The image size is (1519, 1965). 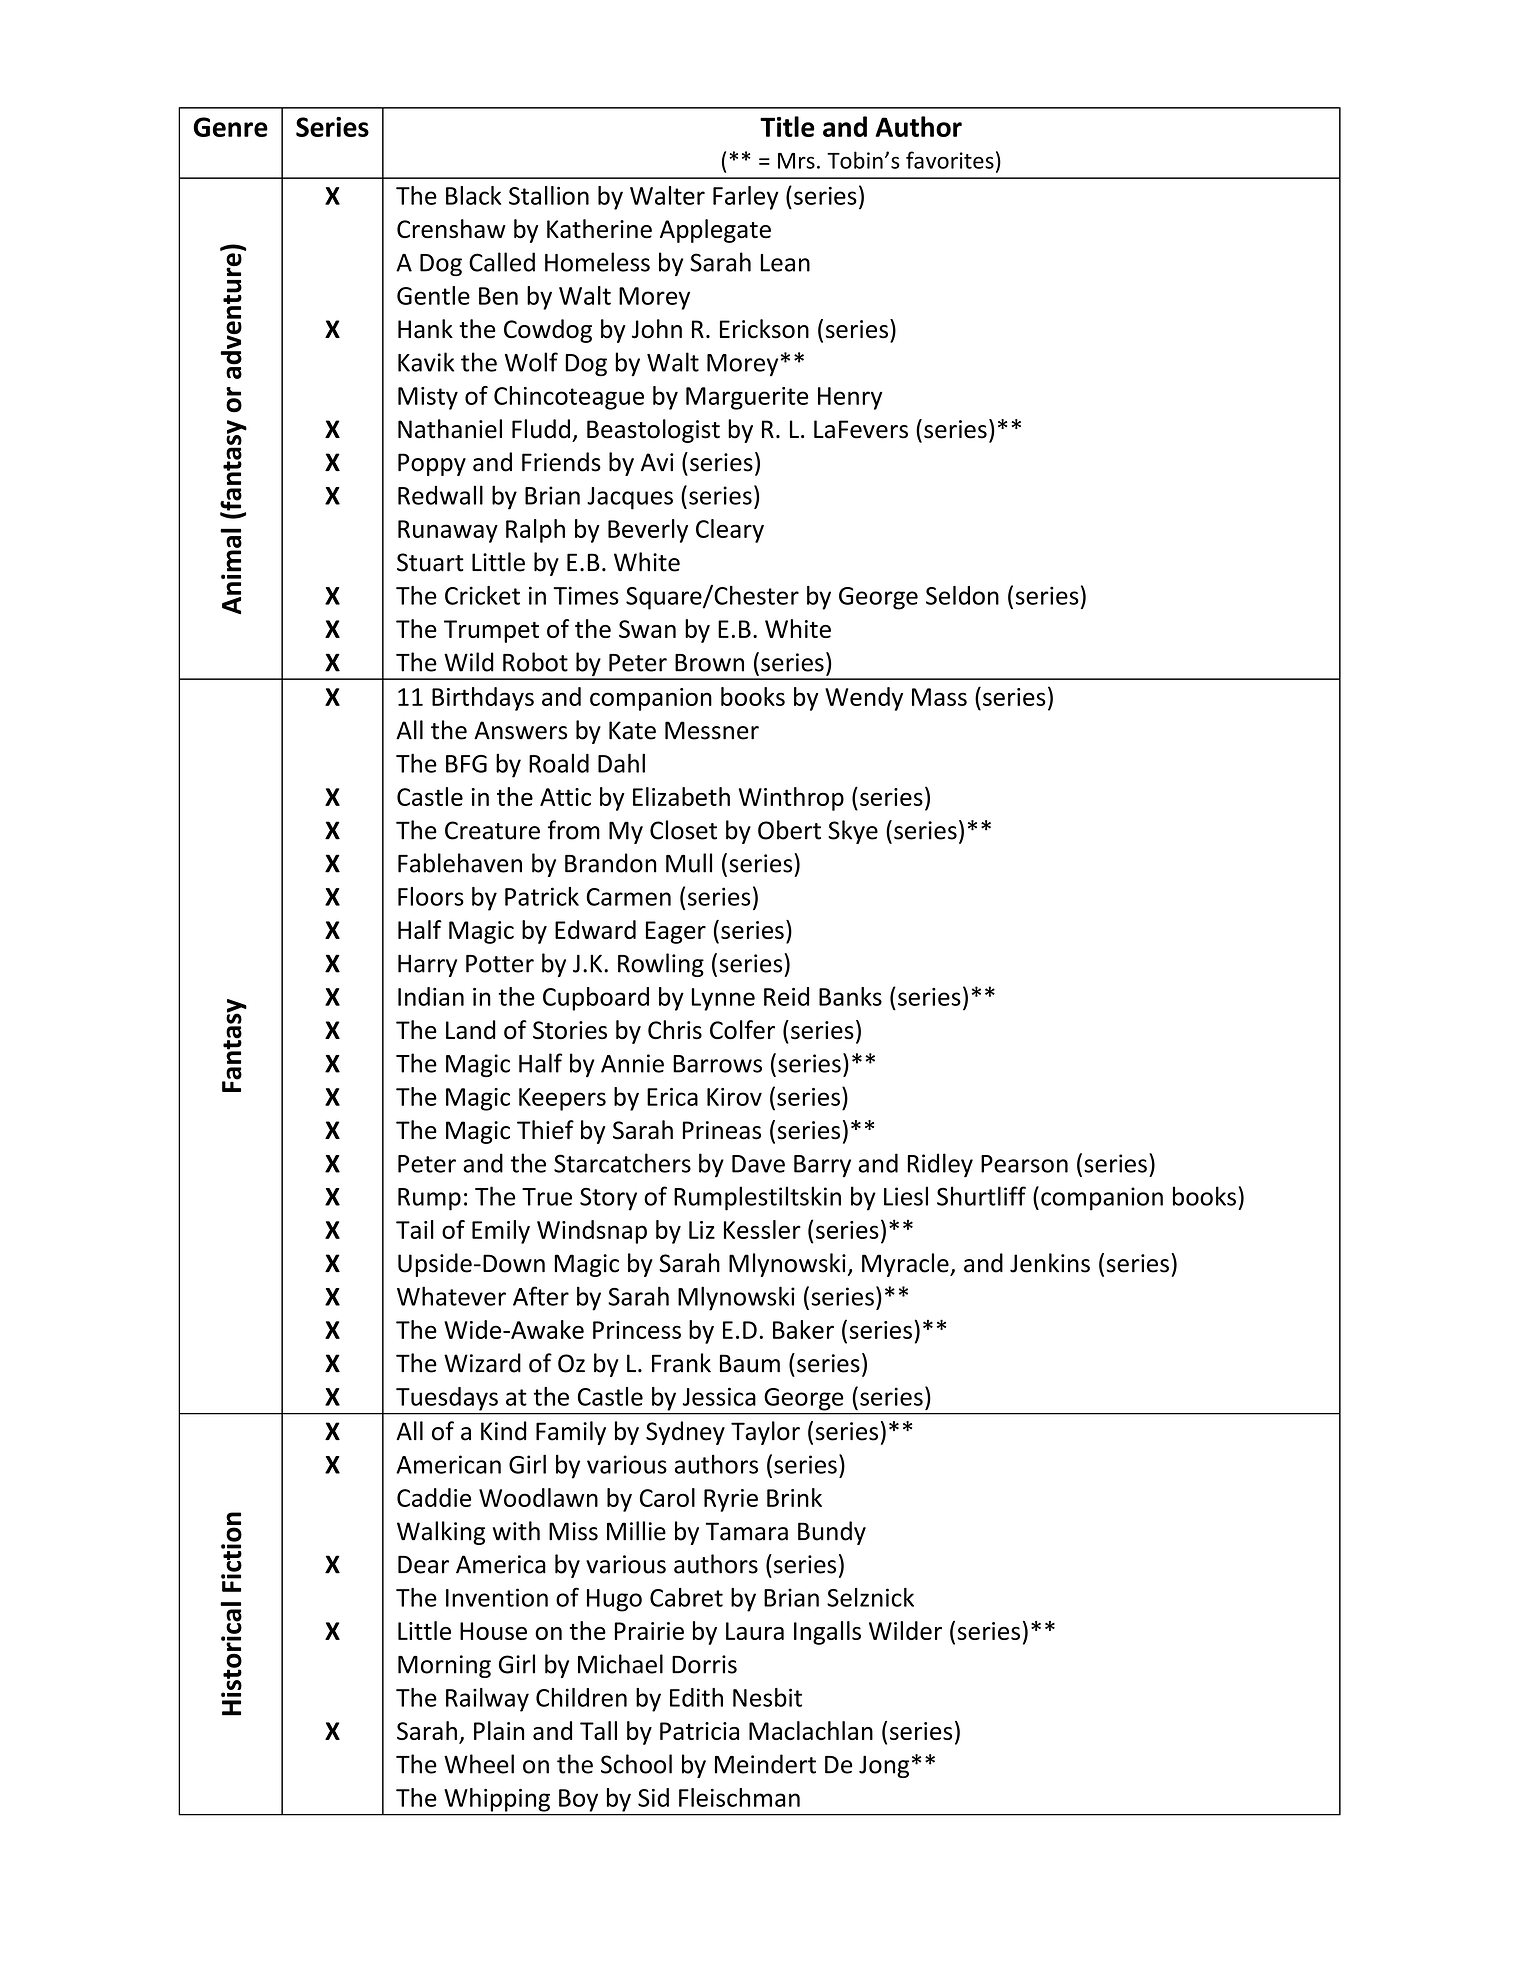 I want to click on Rowling, so click(x=661, y=965).
